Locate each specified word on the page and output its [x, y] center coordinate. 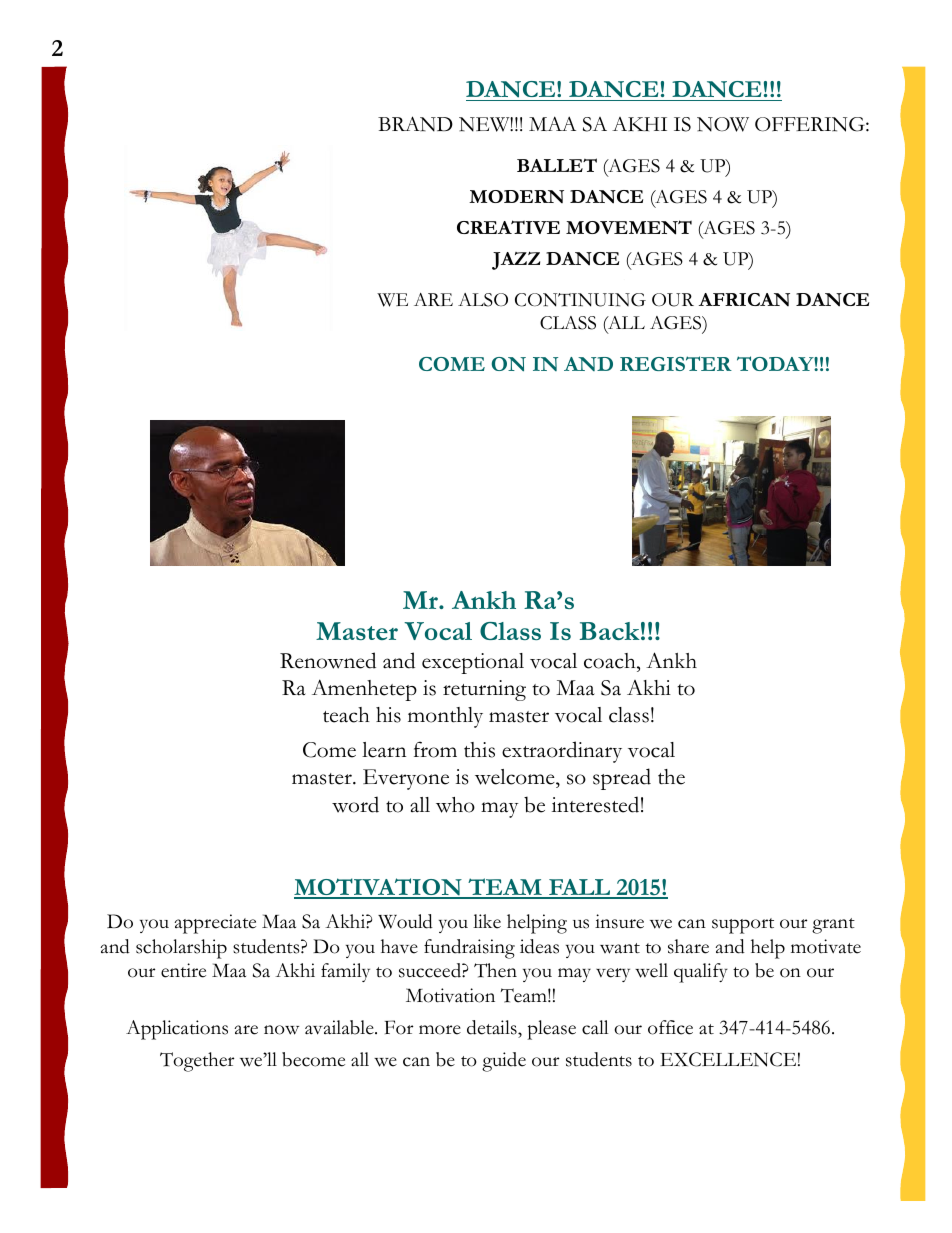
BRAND [415, 124]
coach [611, 661]
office [670, 1027]
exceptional [473, 663]
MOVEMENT [629, 227]
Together [197, 1062]
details [493, 1027]
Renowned [328, 660]
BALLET [557, 165]
